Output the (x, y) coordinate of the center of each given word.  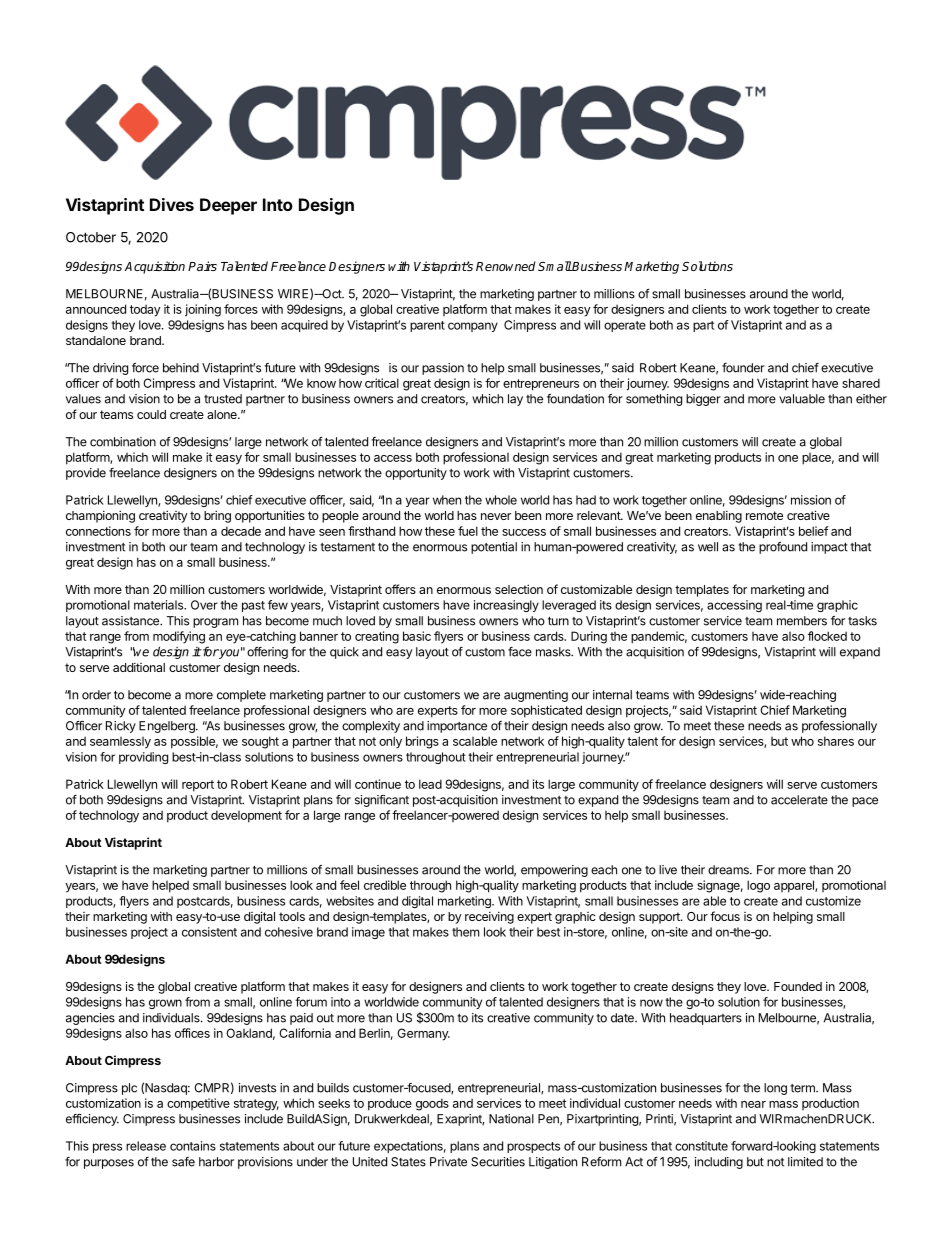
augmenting (536, 696)
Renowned (505, 266)
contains (193, 1146)
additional (139, 667)
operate (625, 326)
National (511, 1119)
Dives (172, 204)
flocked (827, 636)
